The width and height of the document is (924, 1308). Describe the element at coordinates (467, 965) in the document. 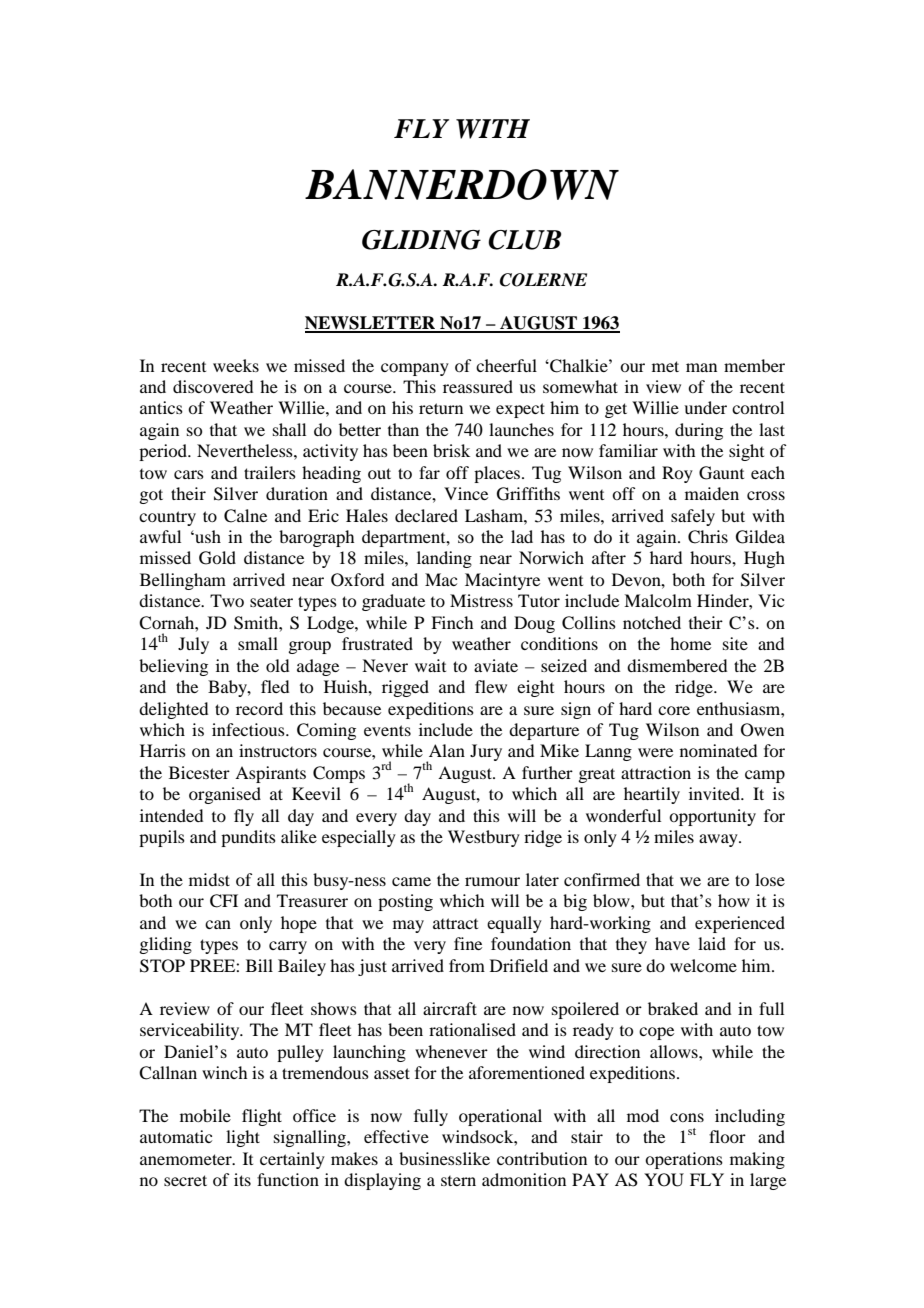

I see `from` at that location.
